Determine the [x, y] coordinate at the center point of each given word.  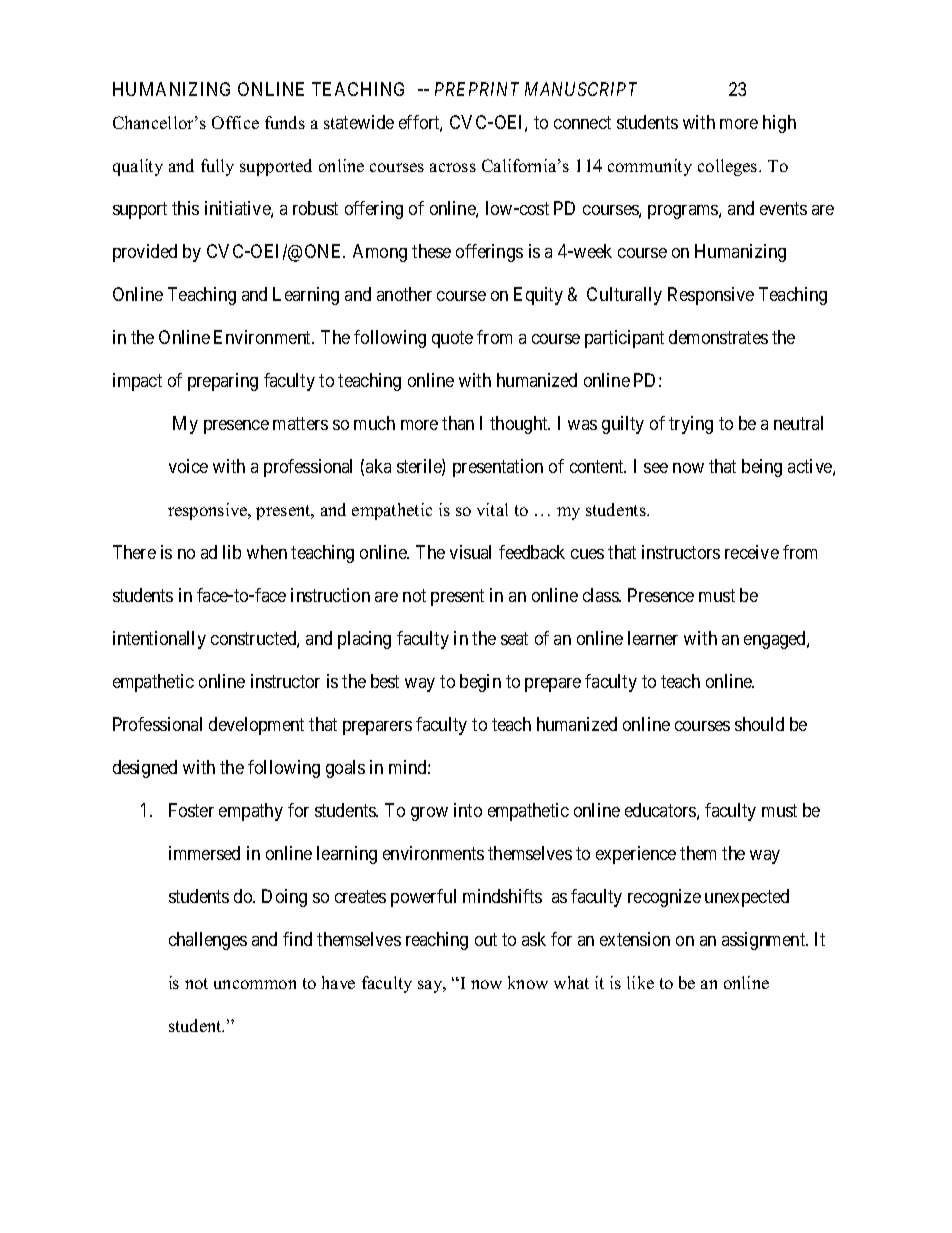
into [468, 810]
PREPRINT [477, 89]
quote [452, 339]
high [779, 124]
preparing [223, 382]
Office [235, 122]
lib [232, 552]
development [256, 726]
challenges [208, 941]
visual [470, 552]
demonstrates [718, 337]
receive [752, 552]
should [759, 724]
